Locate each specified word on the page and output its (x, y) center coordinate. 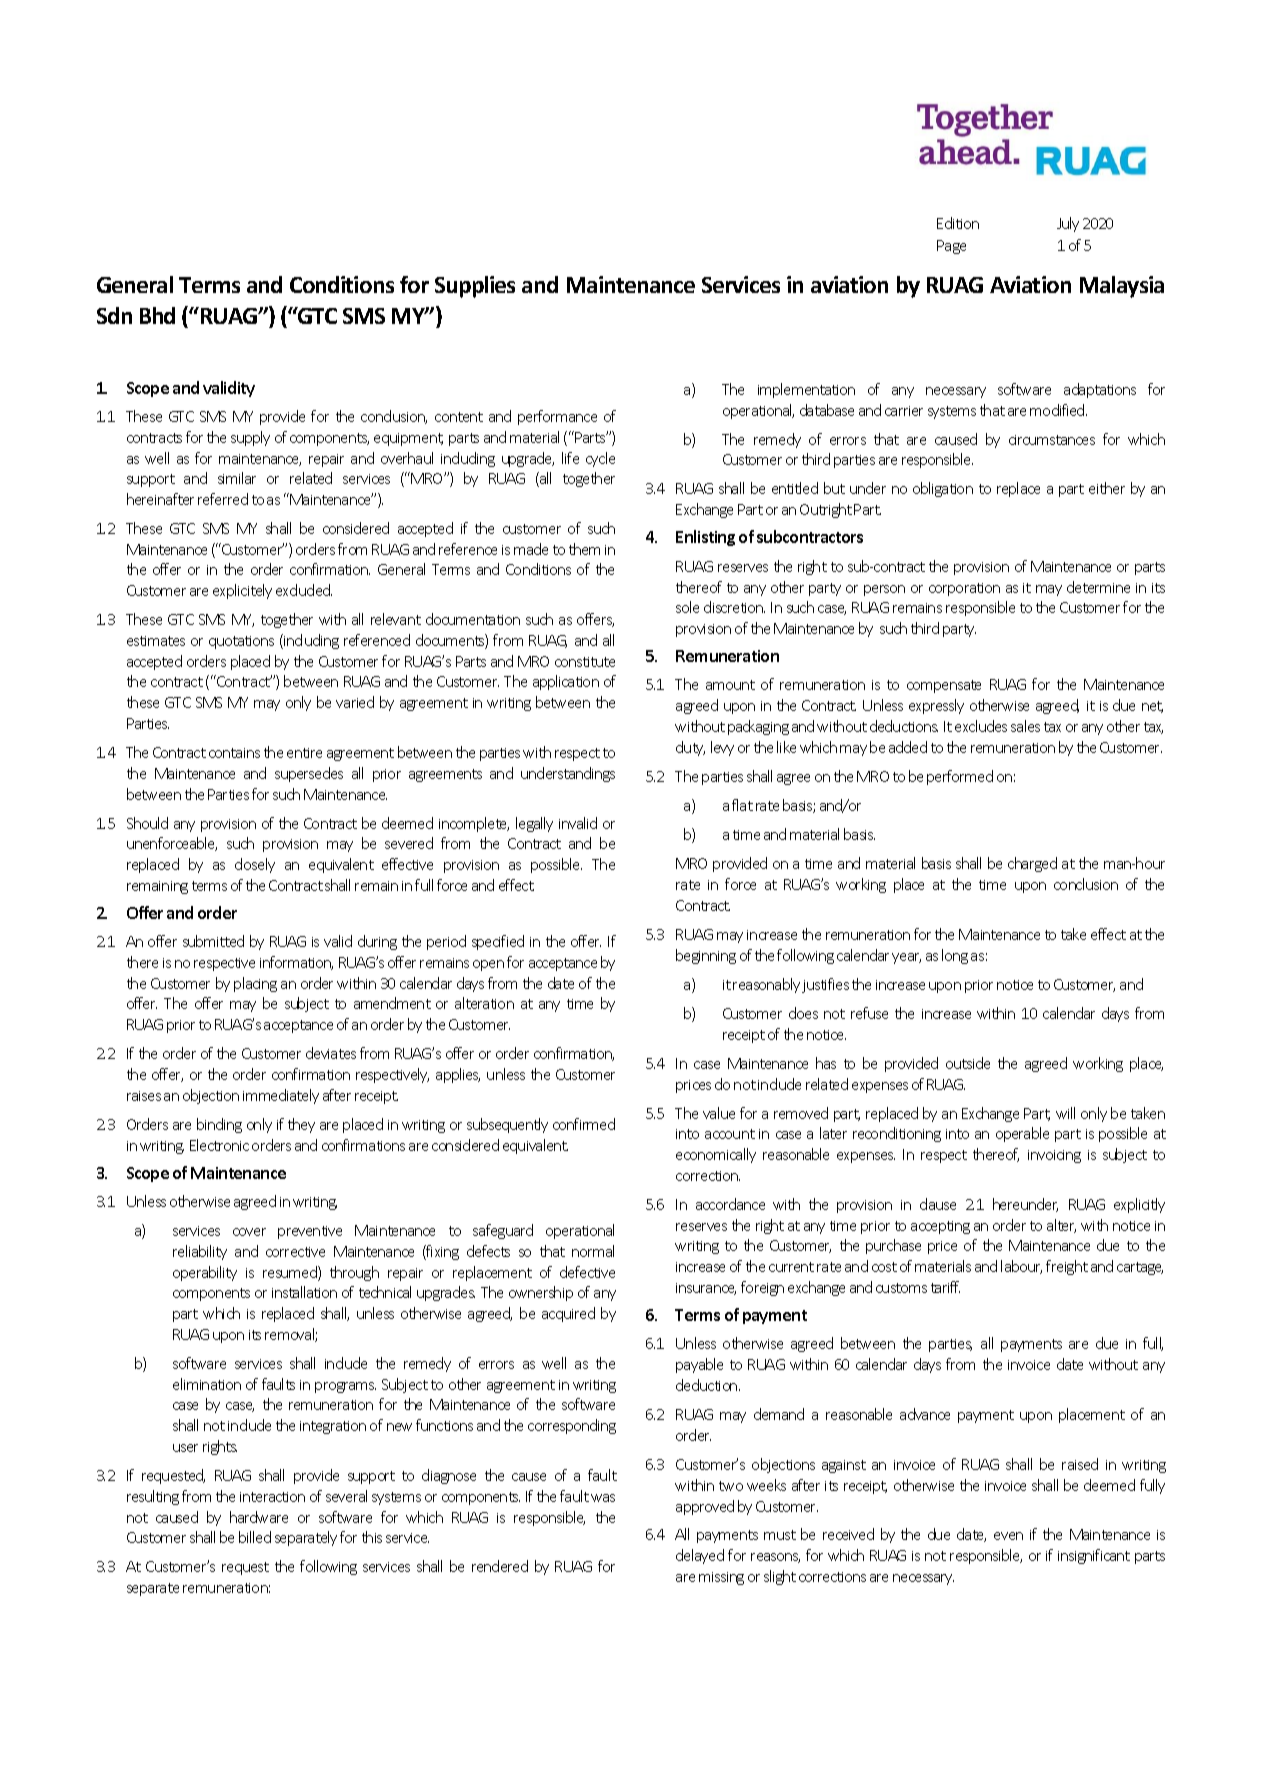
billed (255, 1537)
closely (255, 865)
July (1068, 224)
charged (1032, 864)
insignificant (1094, 1556)
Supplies (475, 287)
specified (498, 942)
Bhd (157, 315)
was (603, 1498)
